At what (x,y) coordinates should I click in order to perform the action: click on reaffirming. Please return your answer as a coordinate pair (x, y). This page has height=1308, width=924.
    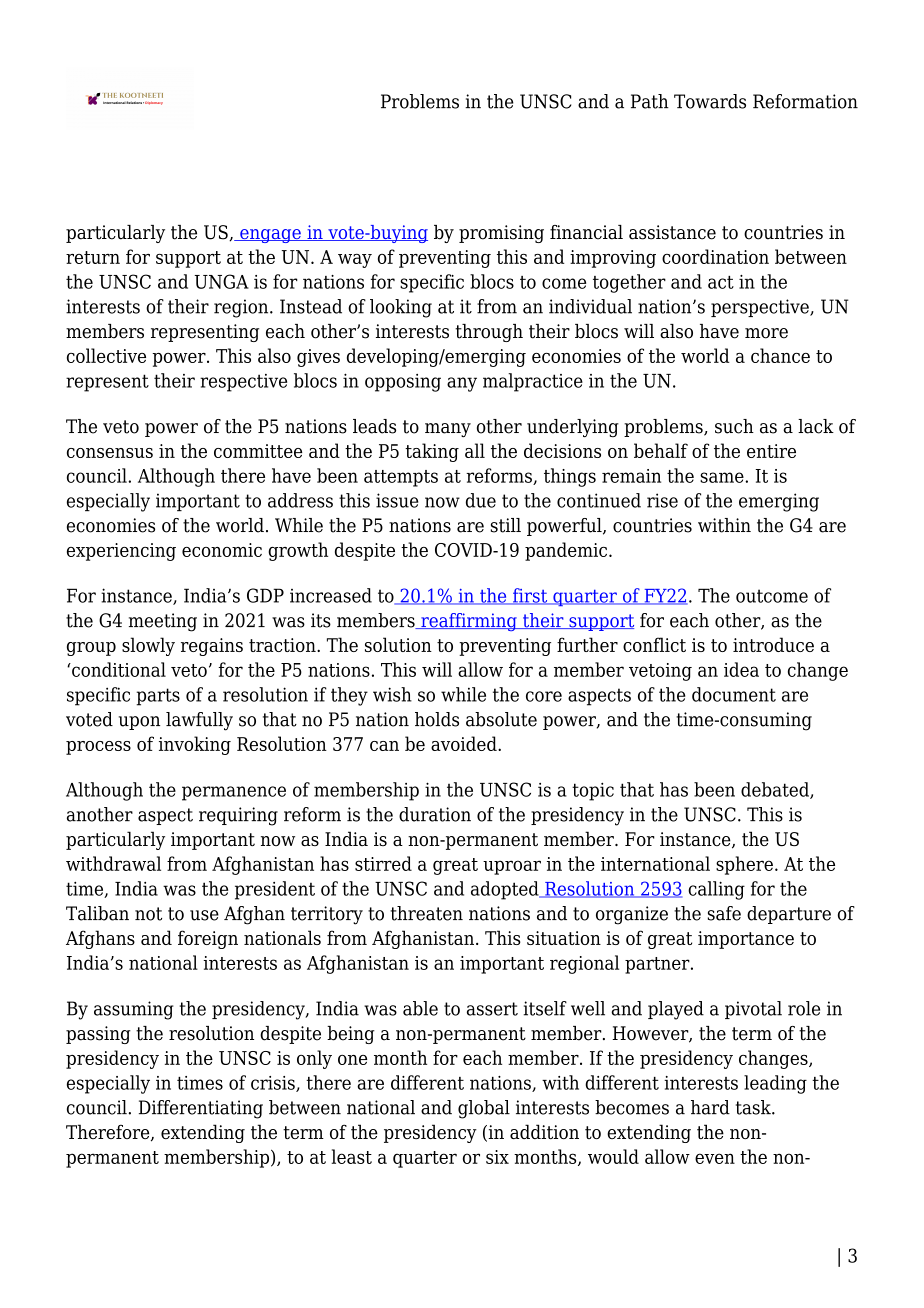
    Looking at the image, I should click on (469, 622).
